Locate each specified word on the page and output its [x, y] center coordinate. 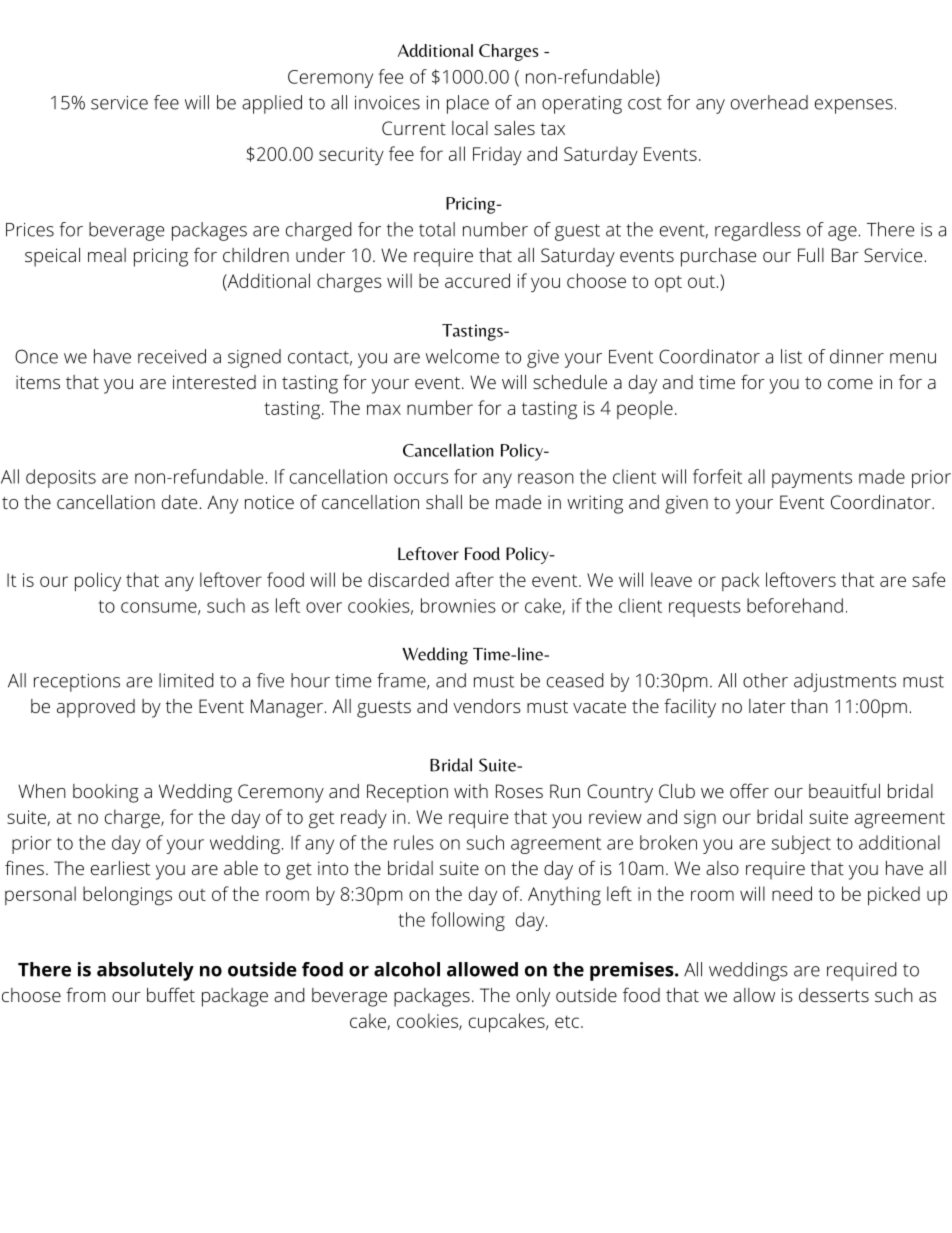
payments [812, 479]
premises [632, 971]
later [767, 706]
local [470, 128]
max [384, 409]
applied [272, 104]
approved [96, 708]
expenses [854, 106]
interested [214, 382]
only [533, 997]
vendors [487, 706]
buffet [171, 994]
